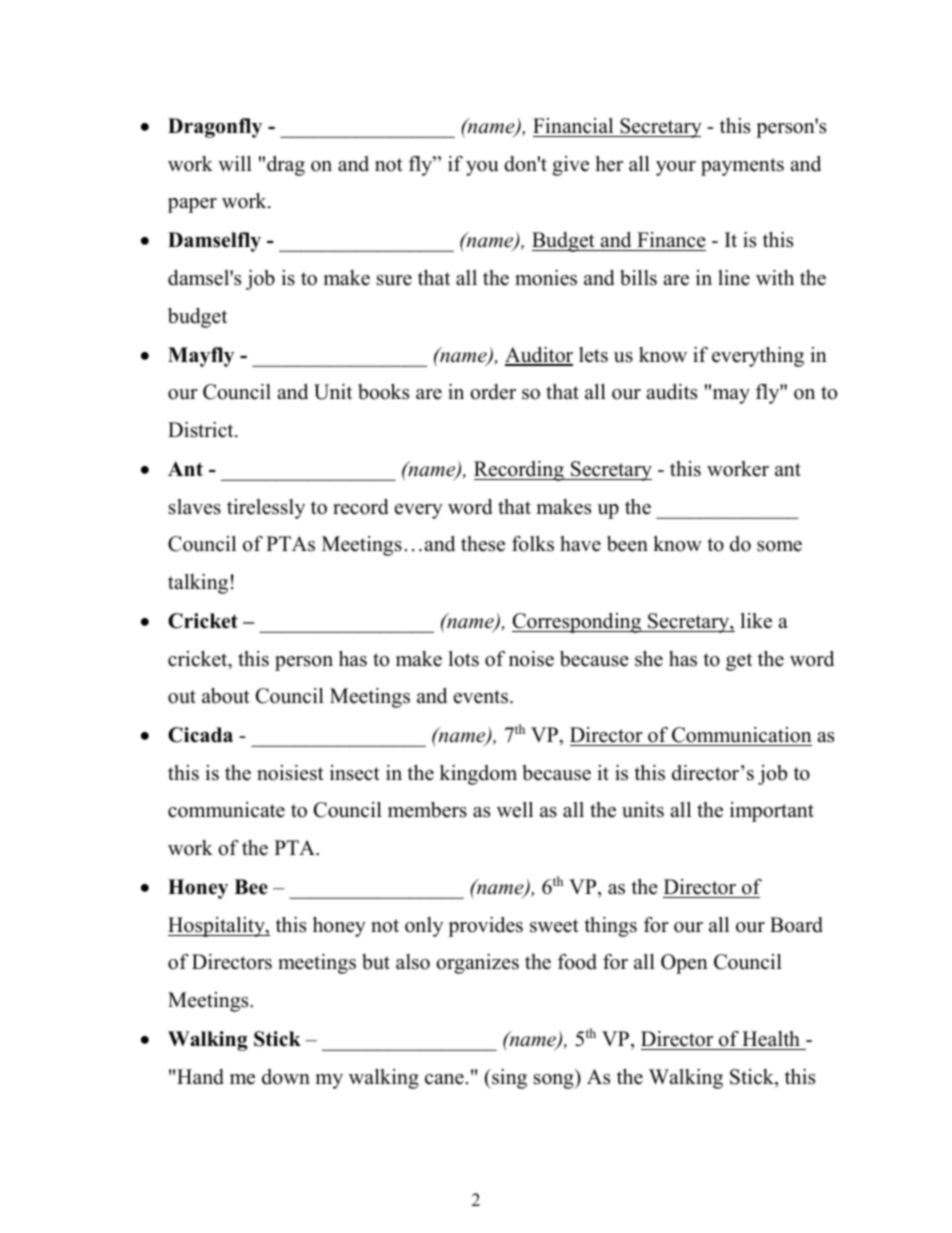  Describe the element at coordinates (742, 167) in the image. I see `payments` at that location.
